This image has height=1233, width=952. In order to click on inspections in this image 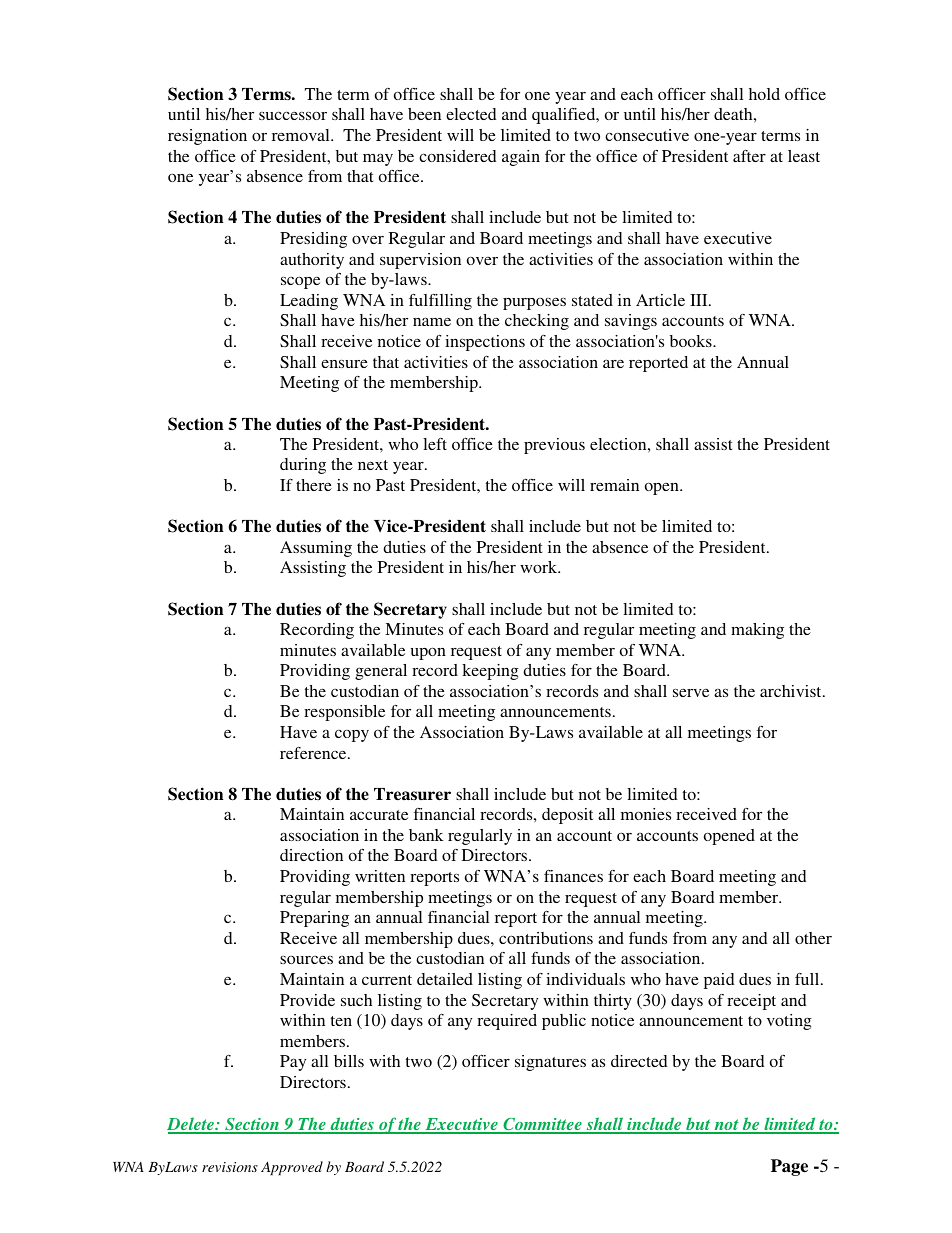, I will do `click(485, 343)`.
